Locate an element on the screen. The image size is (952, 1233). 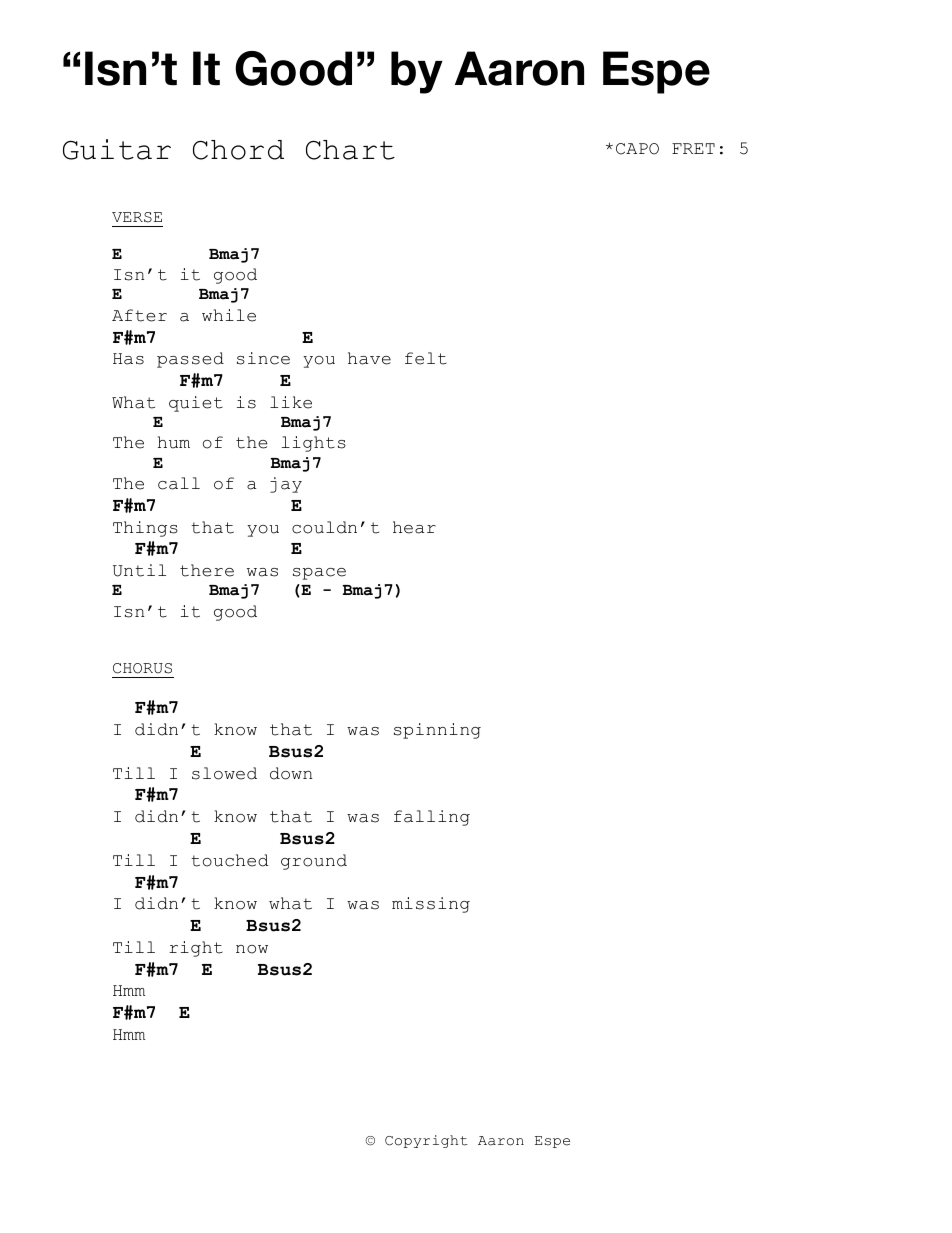
quiet is located at coordinates (196, 404).
